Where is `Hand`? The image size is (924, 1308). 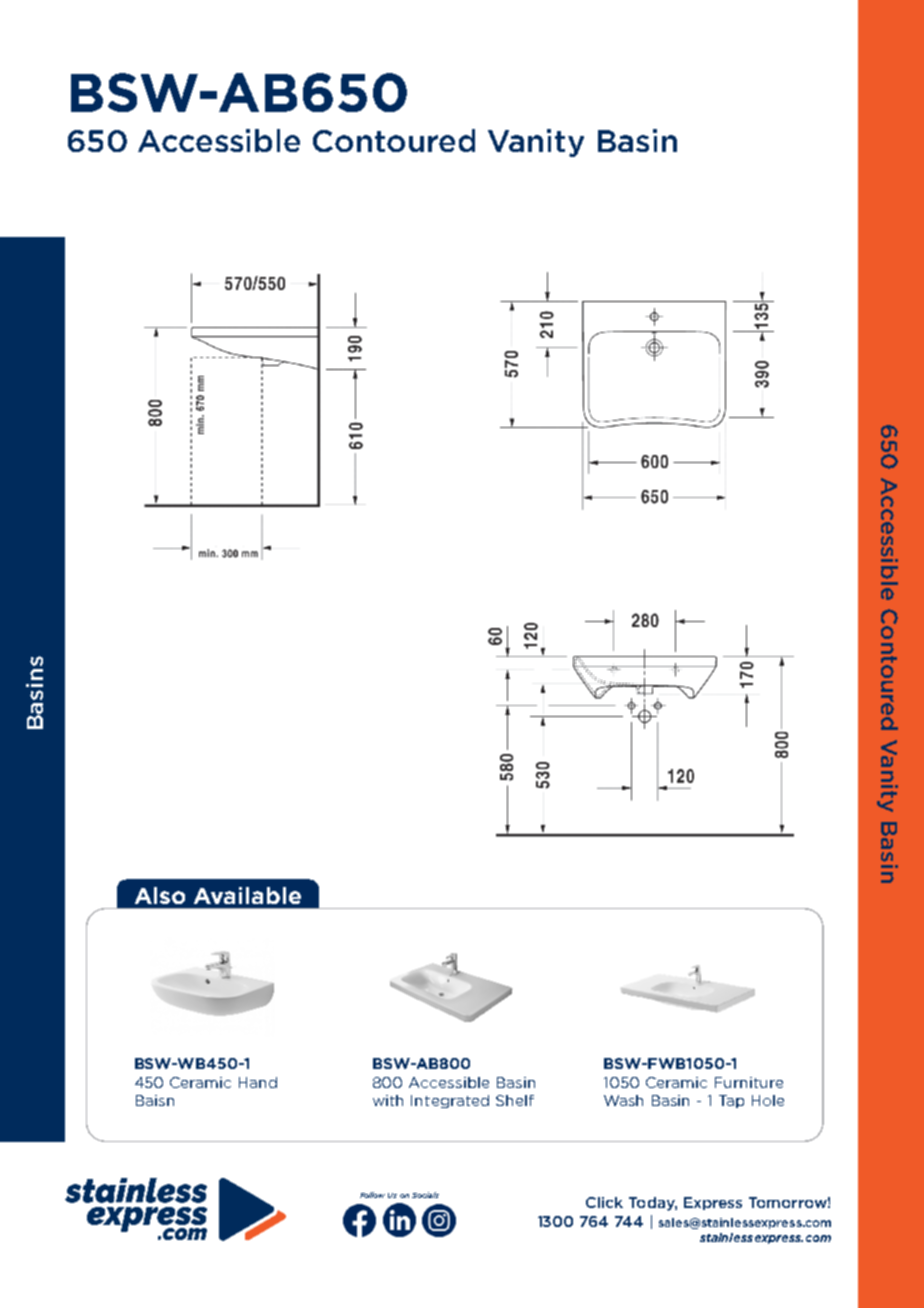
Hand is located at coordinates (258, 1082).
